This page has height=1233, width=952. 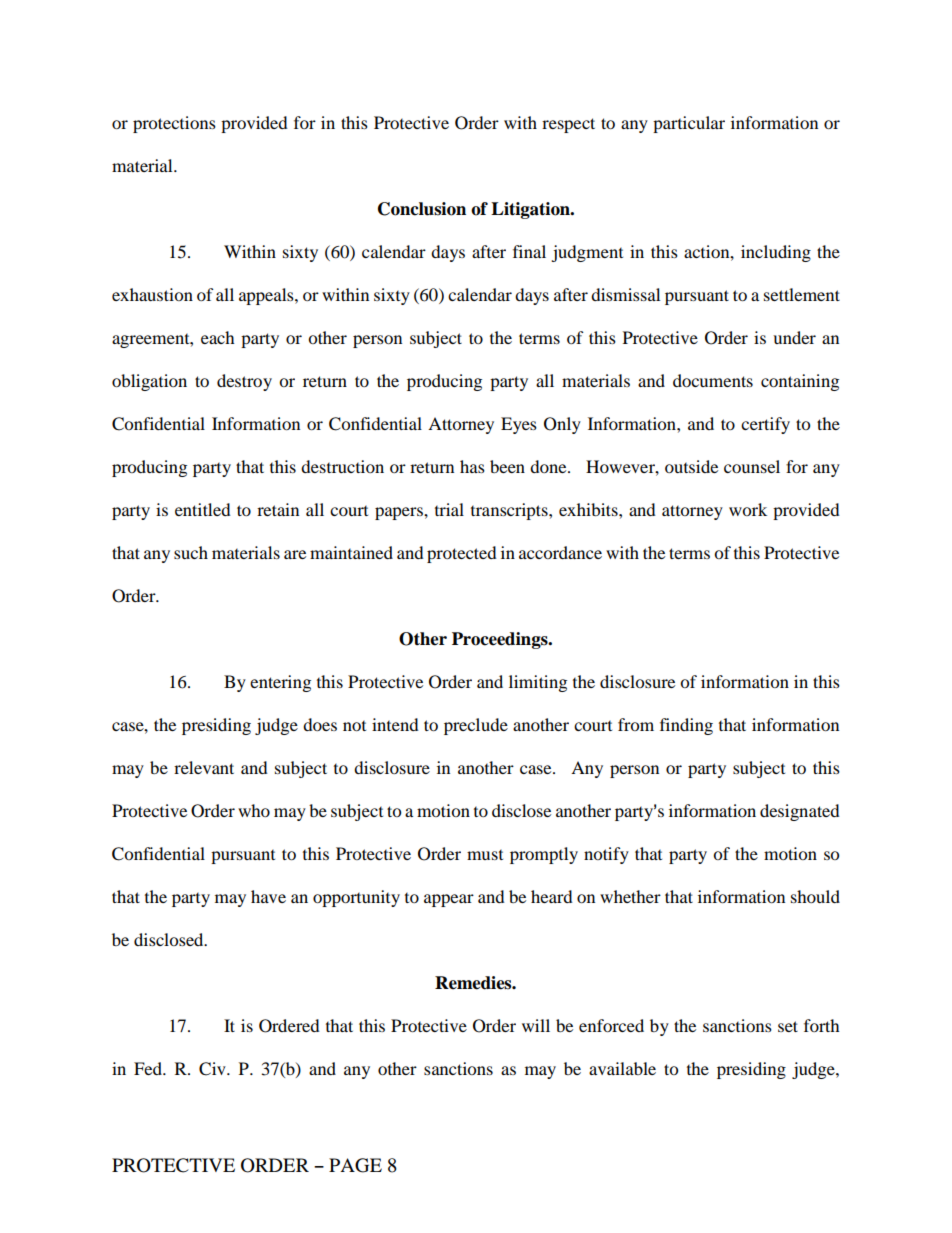 What do you see at coordinates (355, 1165) in the page?
I see `PAGE` at bounding box center [355, 1165].
